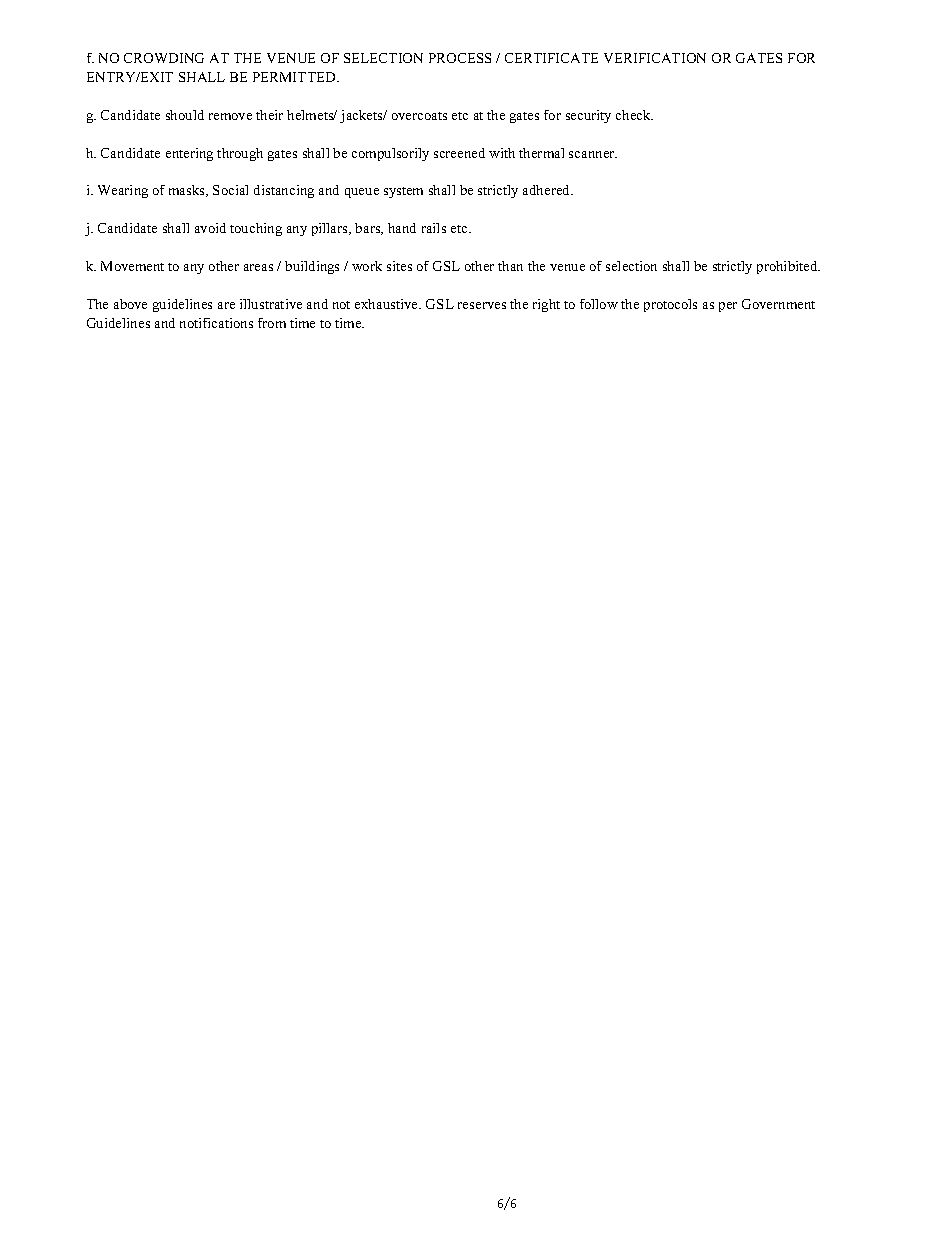 This screenshot has width=952, height=1233. I want to click on CROWDING, so click(164, 58).
